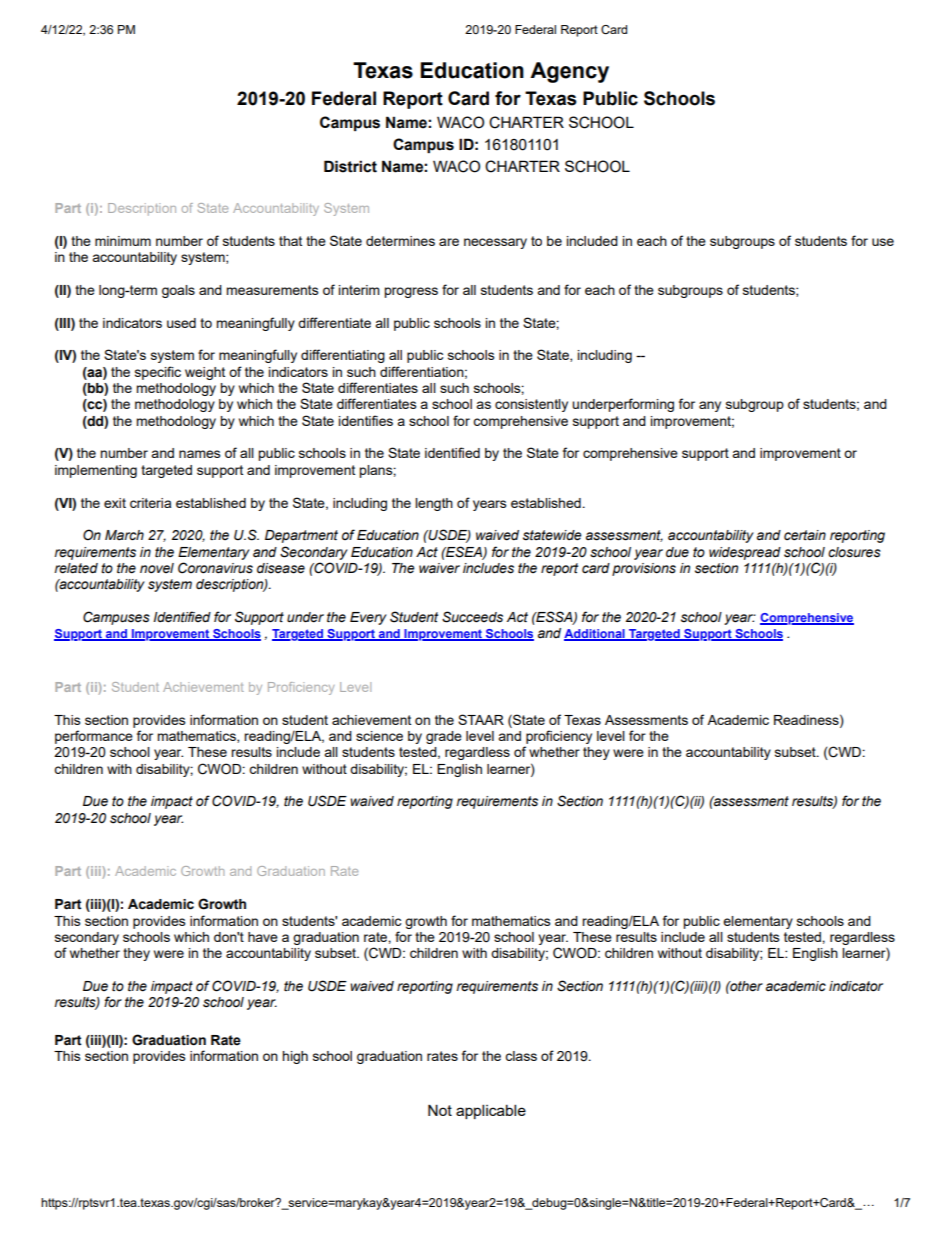 The image size is (952, 1233). I want to click on grade, so click(444, 737).
